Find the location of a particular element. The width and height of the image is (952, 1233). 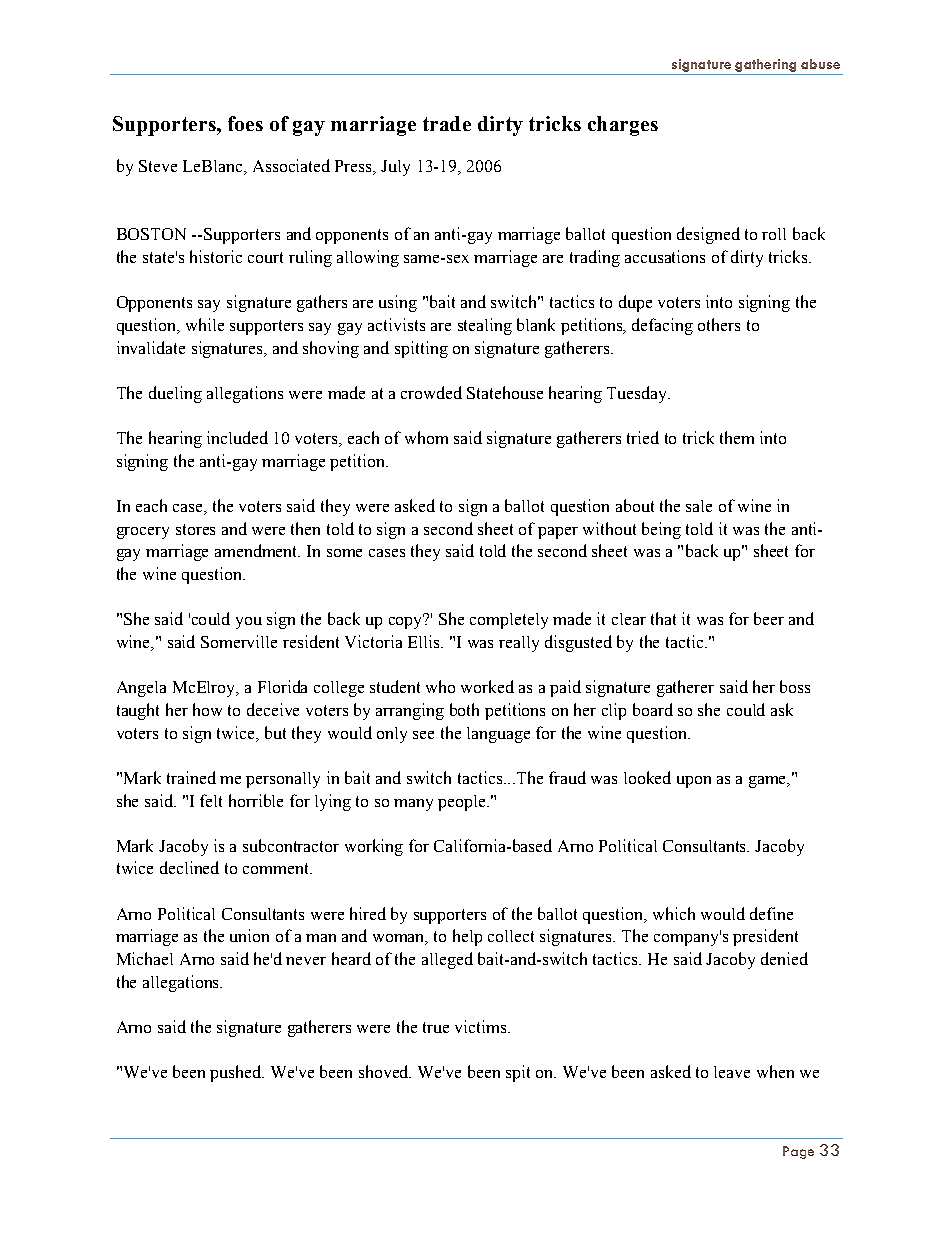

gathering is located at coordinates (766, 67).
